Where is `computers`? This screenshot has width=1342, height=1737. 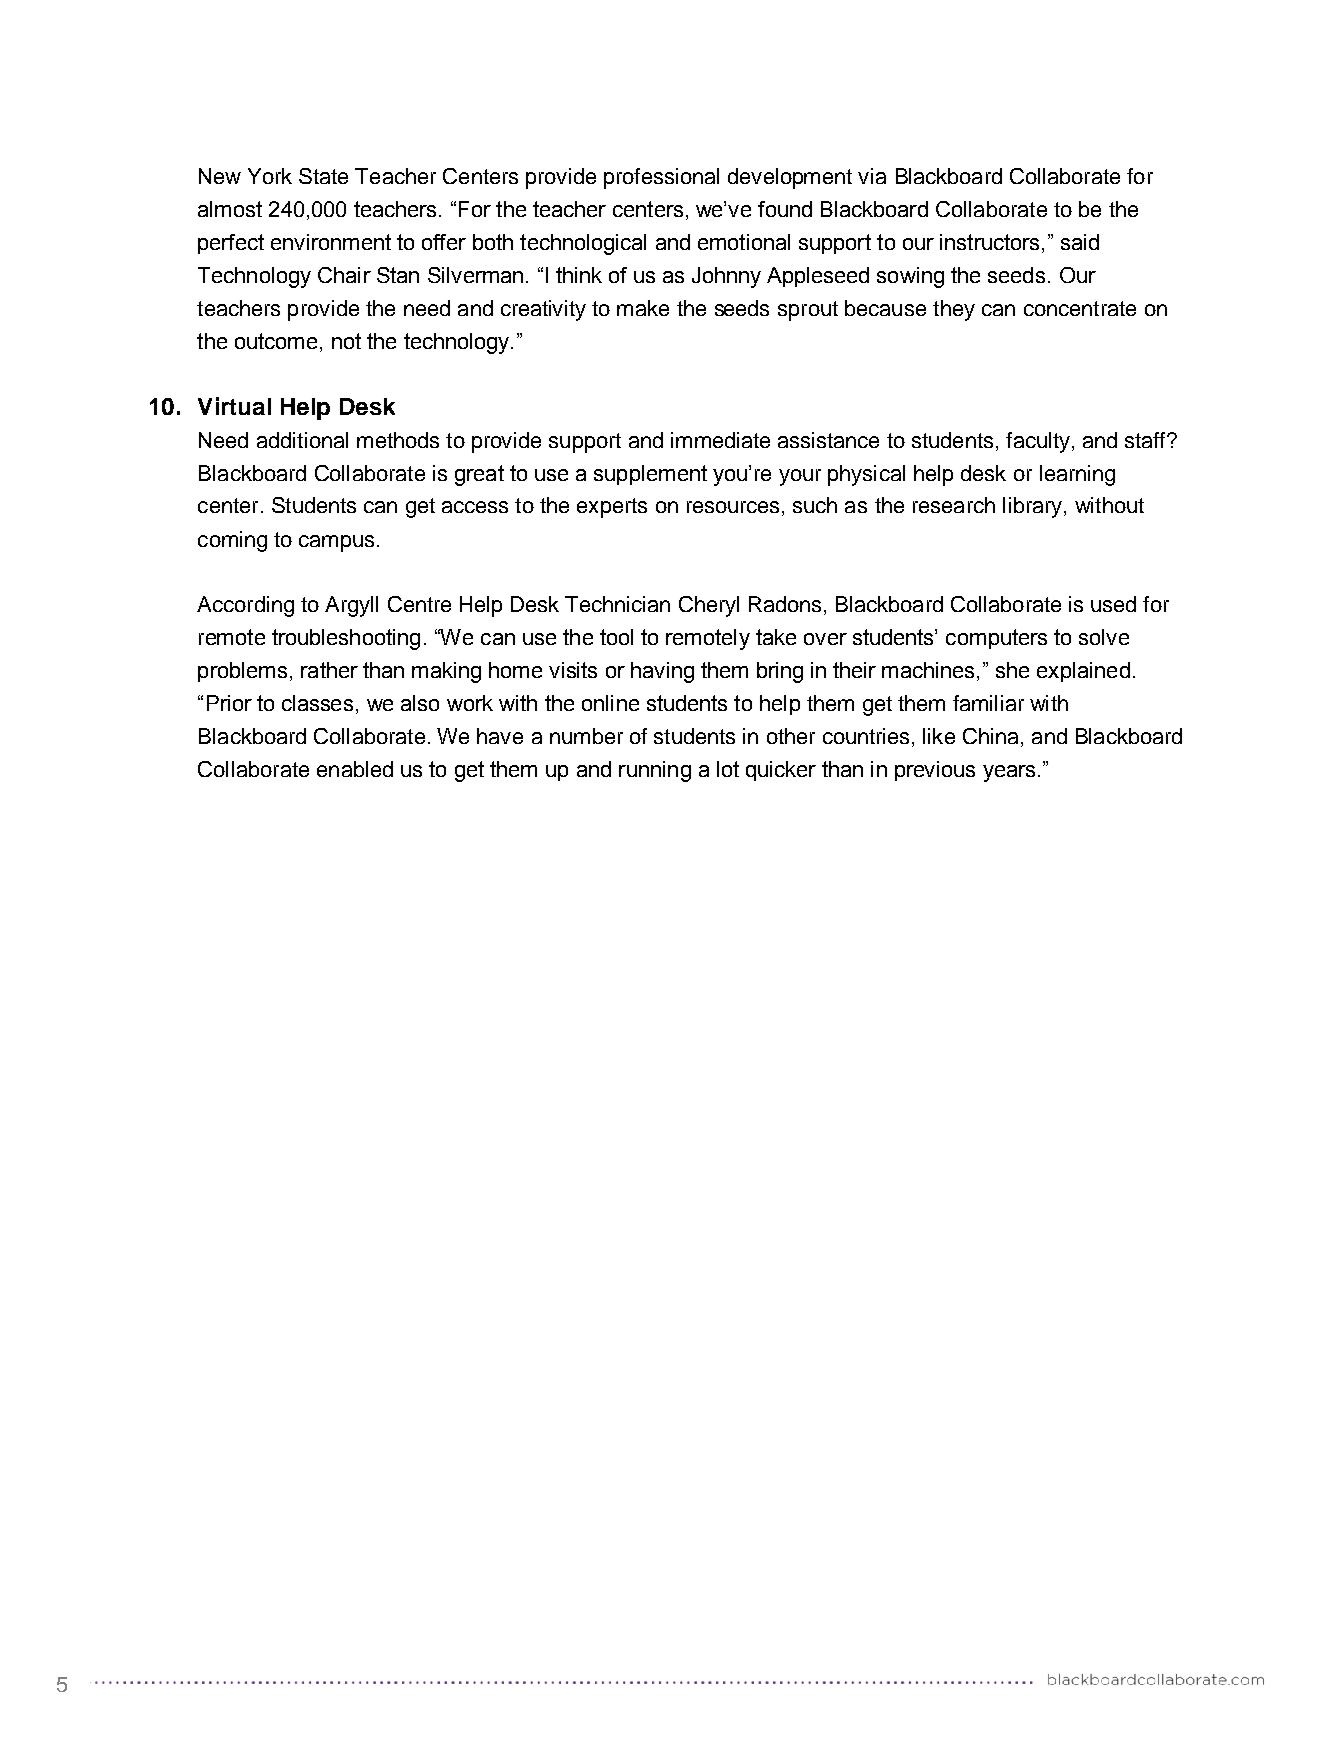
computers is located at coordinates (996, 639).
